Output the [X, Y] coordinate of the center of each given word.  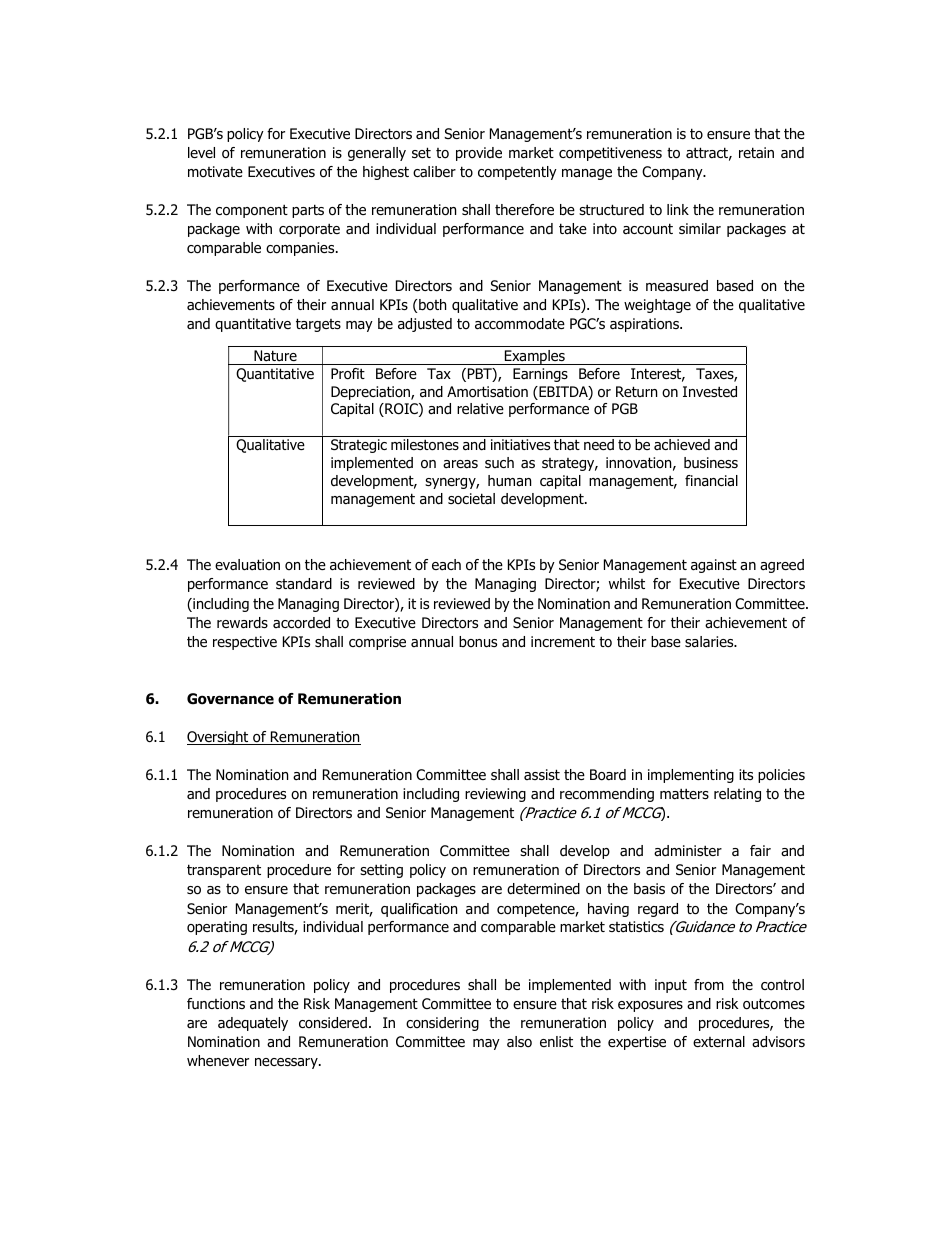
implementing [691, 776]
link [678, 209]
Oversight [219, 738]
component [252, 211]
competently [517, 173]
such [499, 462]
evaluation [247, 565]
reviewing [495, 795]
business [711, 462]
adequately [253, 1024]
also [519, 1042]
